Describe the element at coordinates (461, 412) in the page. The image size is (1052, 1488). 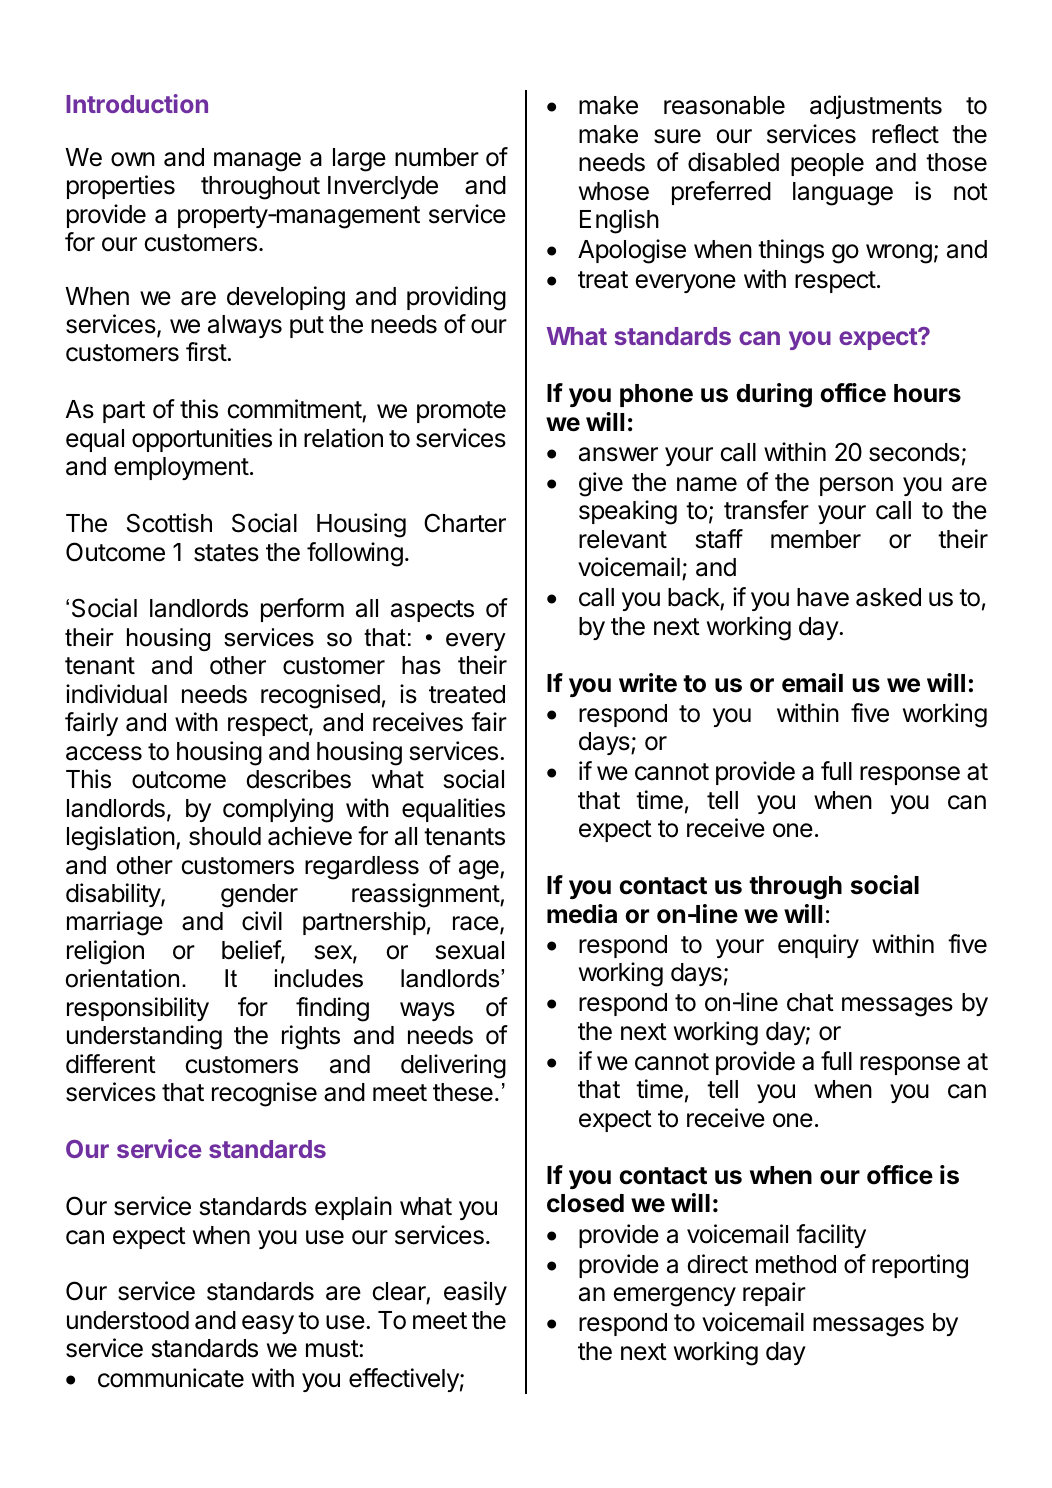
I see `promote` at that location.
